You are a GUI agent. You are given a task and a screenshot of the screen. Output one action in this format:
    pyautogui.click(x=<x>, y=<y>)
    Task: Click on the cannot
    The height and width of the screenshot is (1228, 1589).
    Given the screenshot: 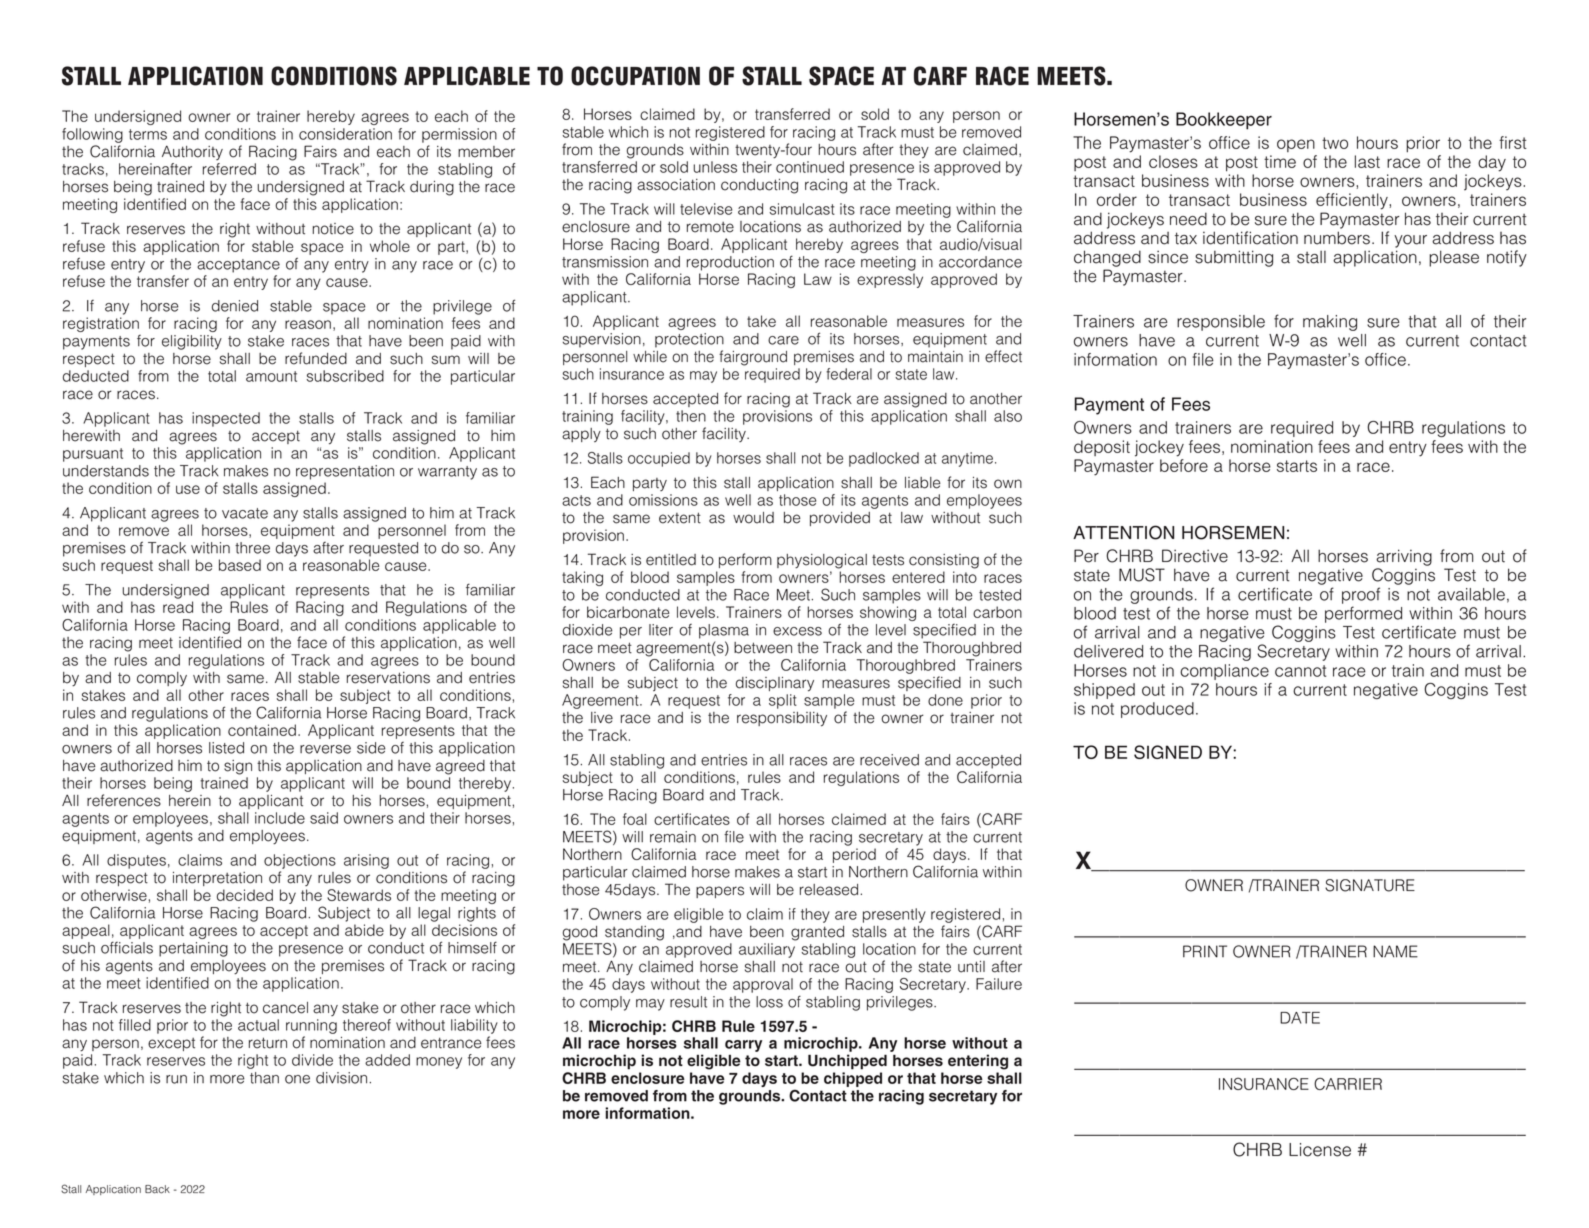 What is the action you would take?
    pyautogui.click(x=1300, y=671)
